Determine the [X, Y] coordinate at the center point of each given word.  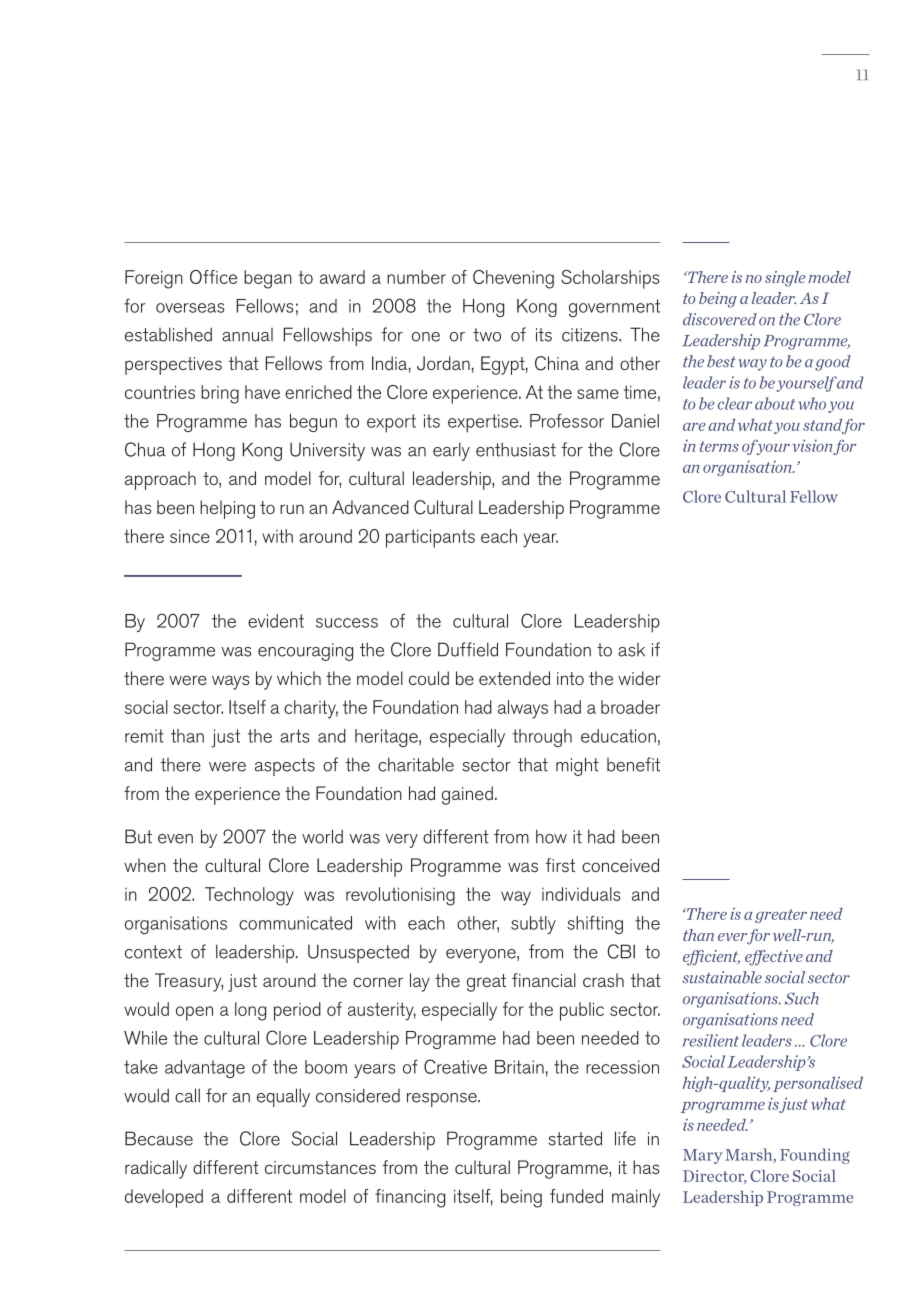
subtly [533, 925]
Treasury [189, 982]
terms [719, 446]
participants [430, 538]
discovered [720, 319]
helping [227, 509]
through [542, 738]
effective [774, 958]
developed [164, 1198]
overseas [190, 308]
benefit [633, 764]
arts [294, 736]
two [487, 335]
